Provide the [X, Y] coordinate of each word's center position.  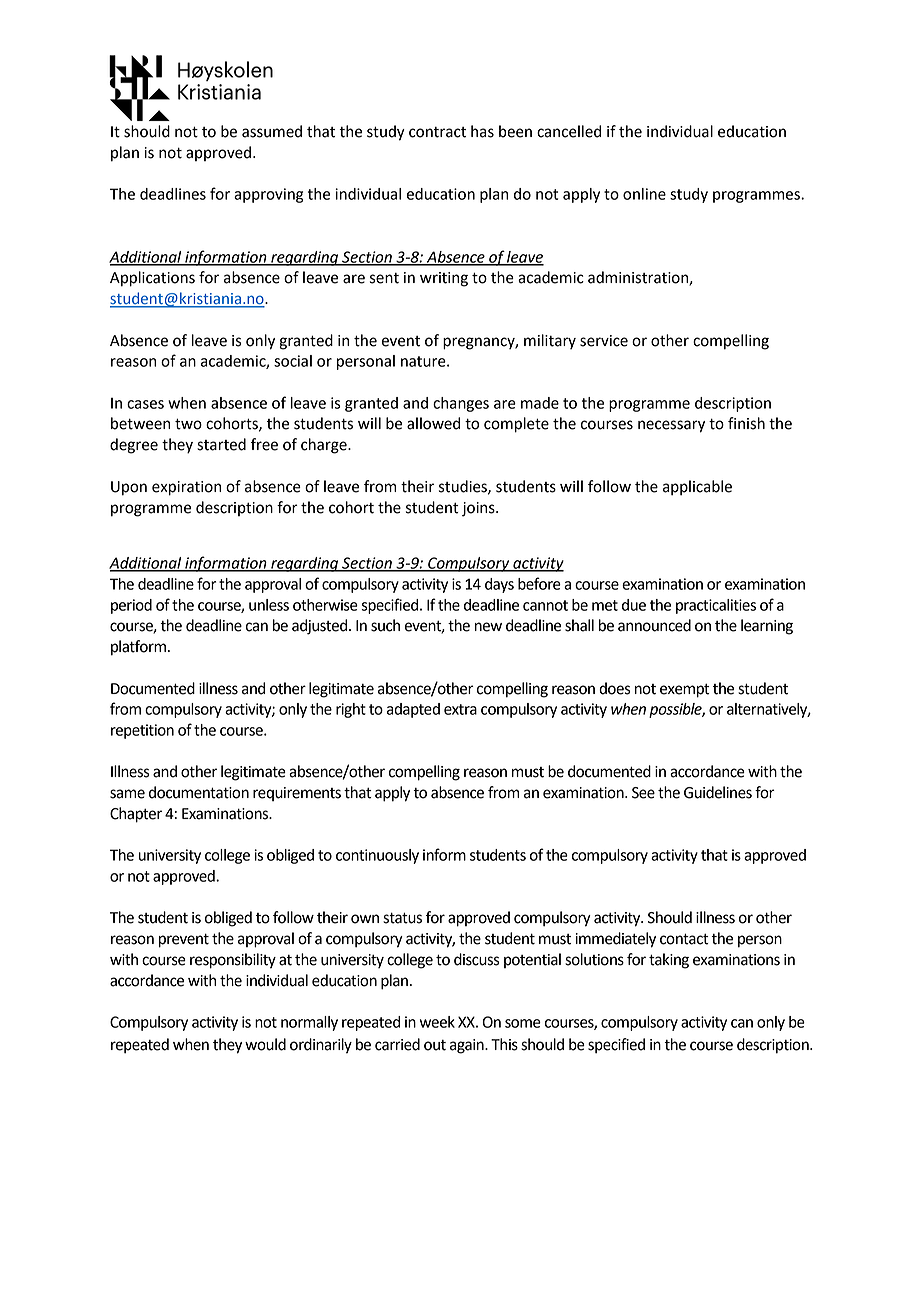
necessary [671, 426]
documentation [199, 792]
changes [461, 404]
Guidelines [718, 792]
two [188, 424]
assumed [272, 131]
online [644, 194]
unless [269, 605]
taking [669, 961]
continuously [377, 856]
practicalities [716, 606]
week [437, 1022]
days [499, 585]
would [265, 1044]
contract [437, 132]
